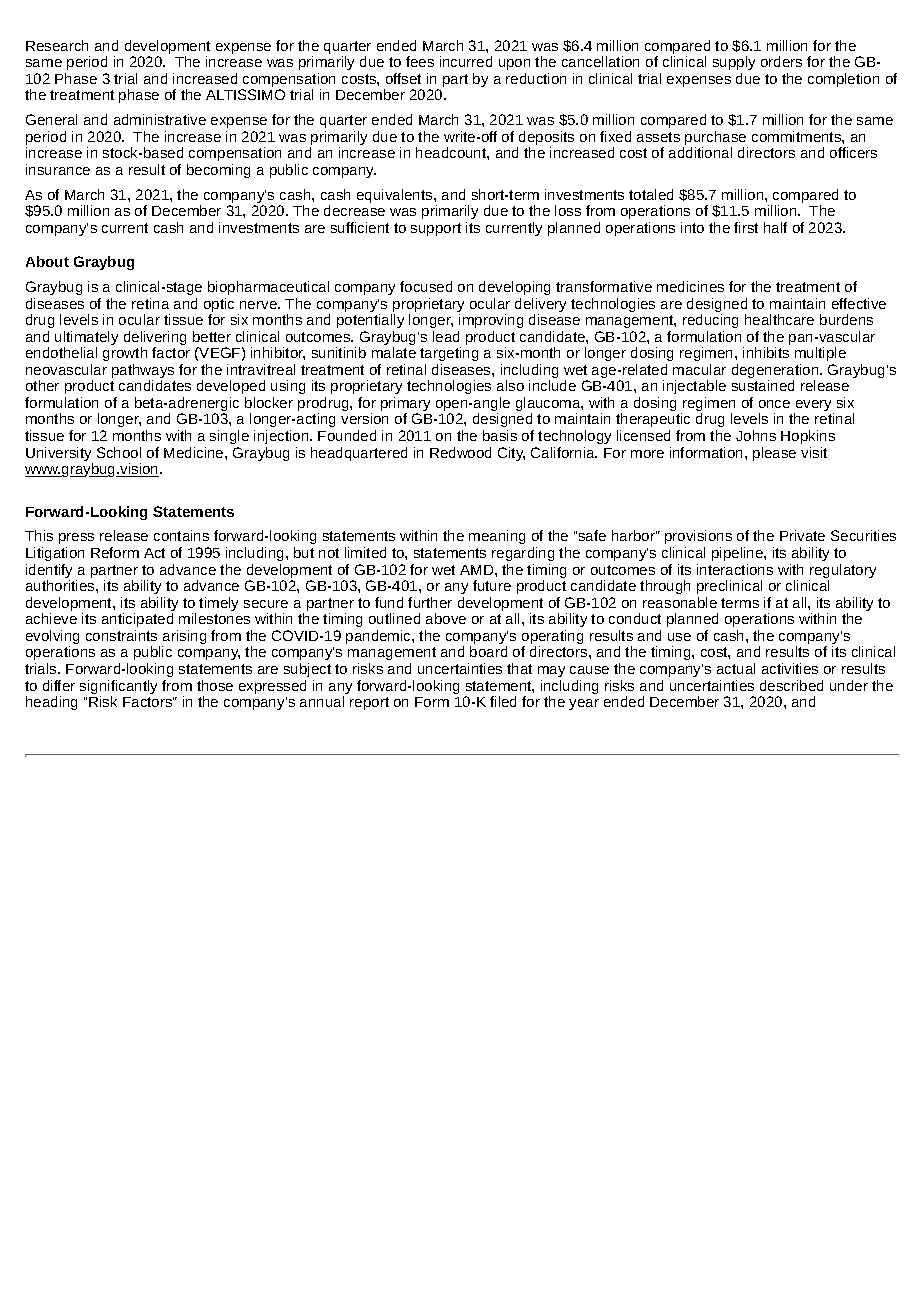 Image resolution: width=924 pixels, height=1308 pixels. Describe the element at coordinates (449, 354) in the screenshot. I see `targeting` at that location.
